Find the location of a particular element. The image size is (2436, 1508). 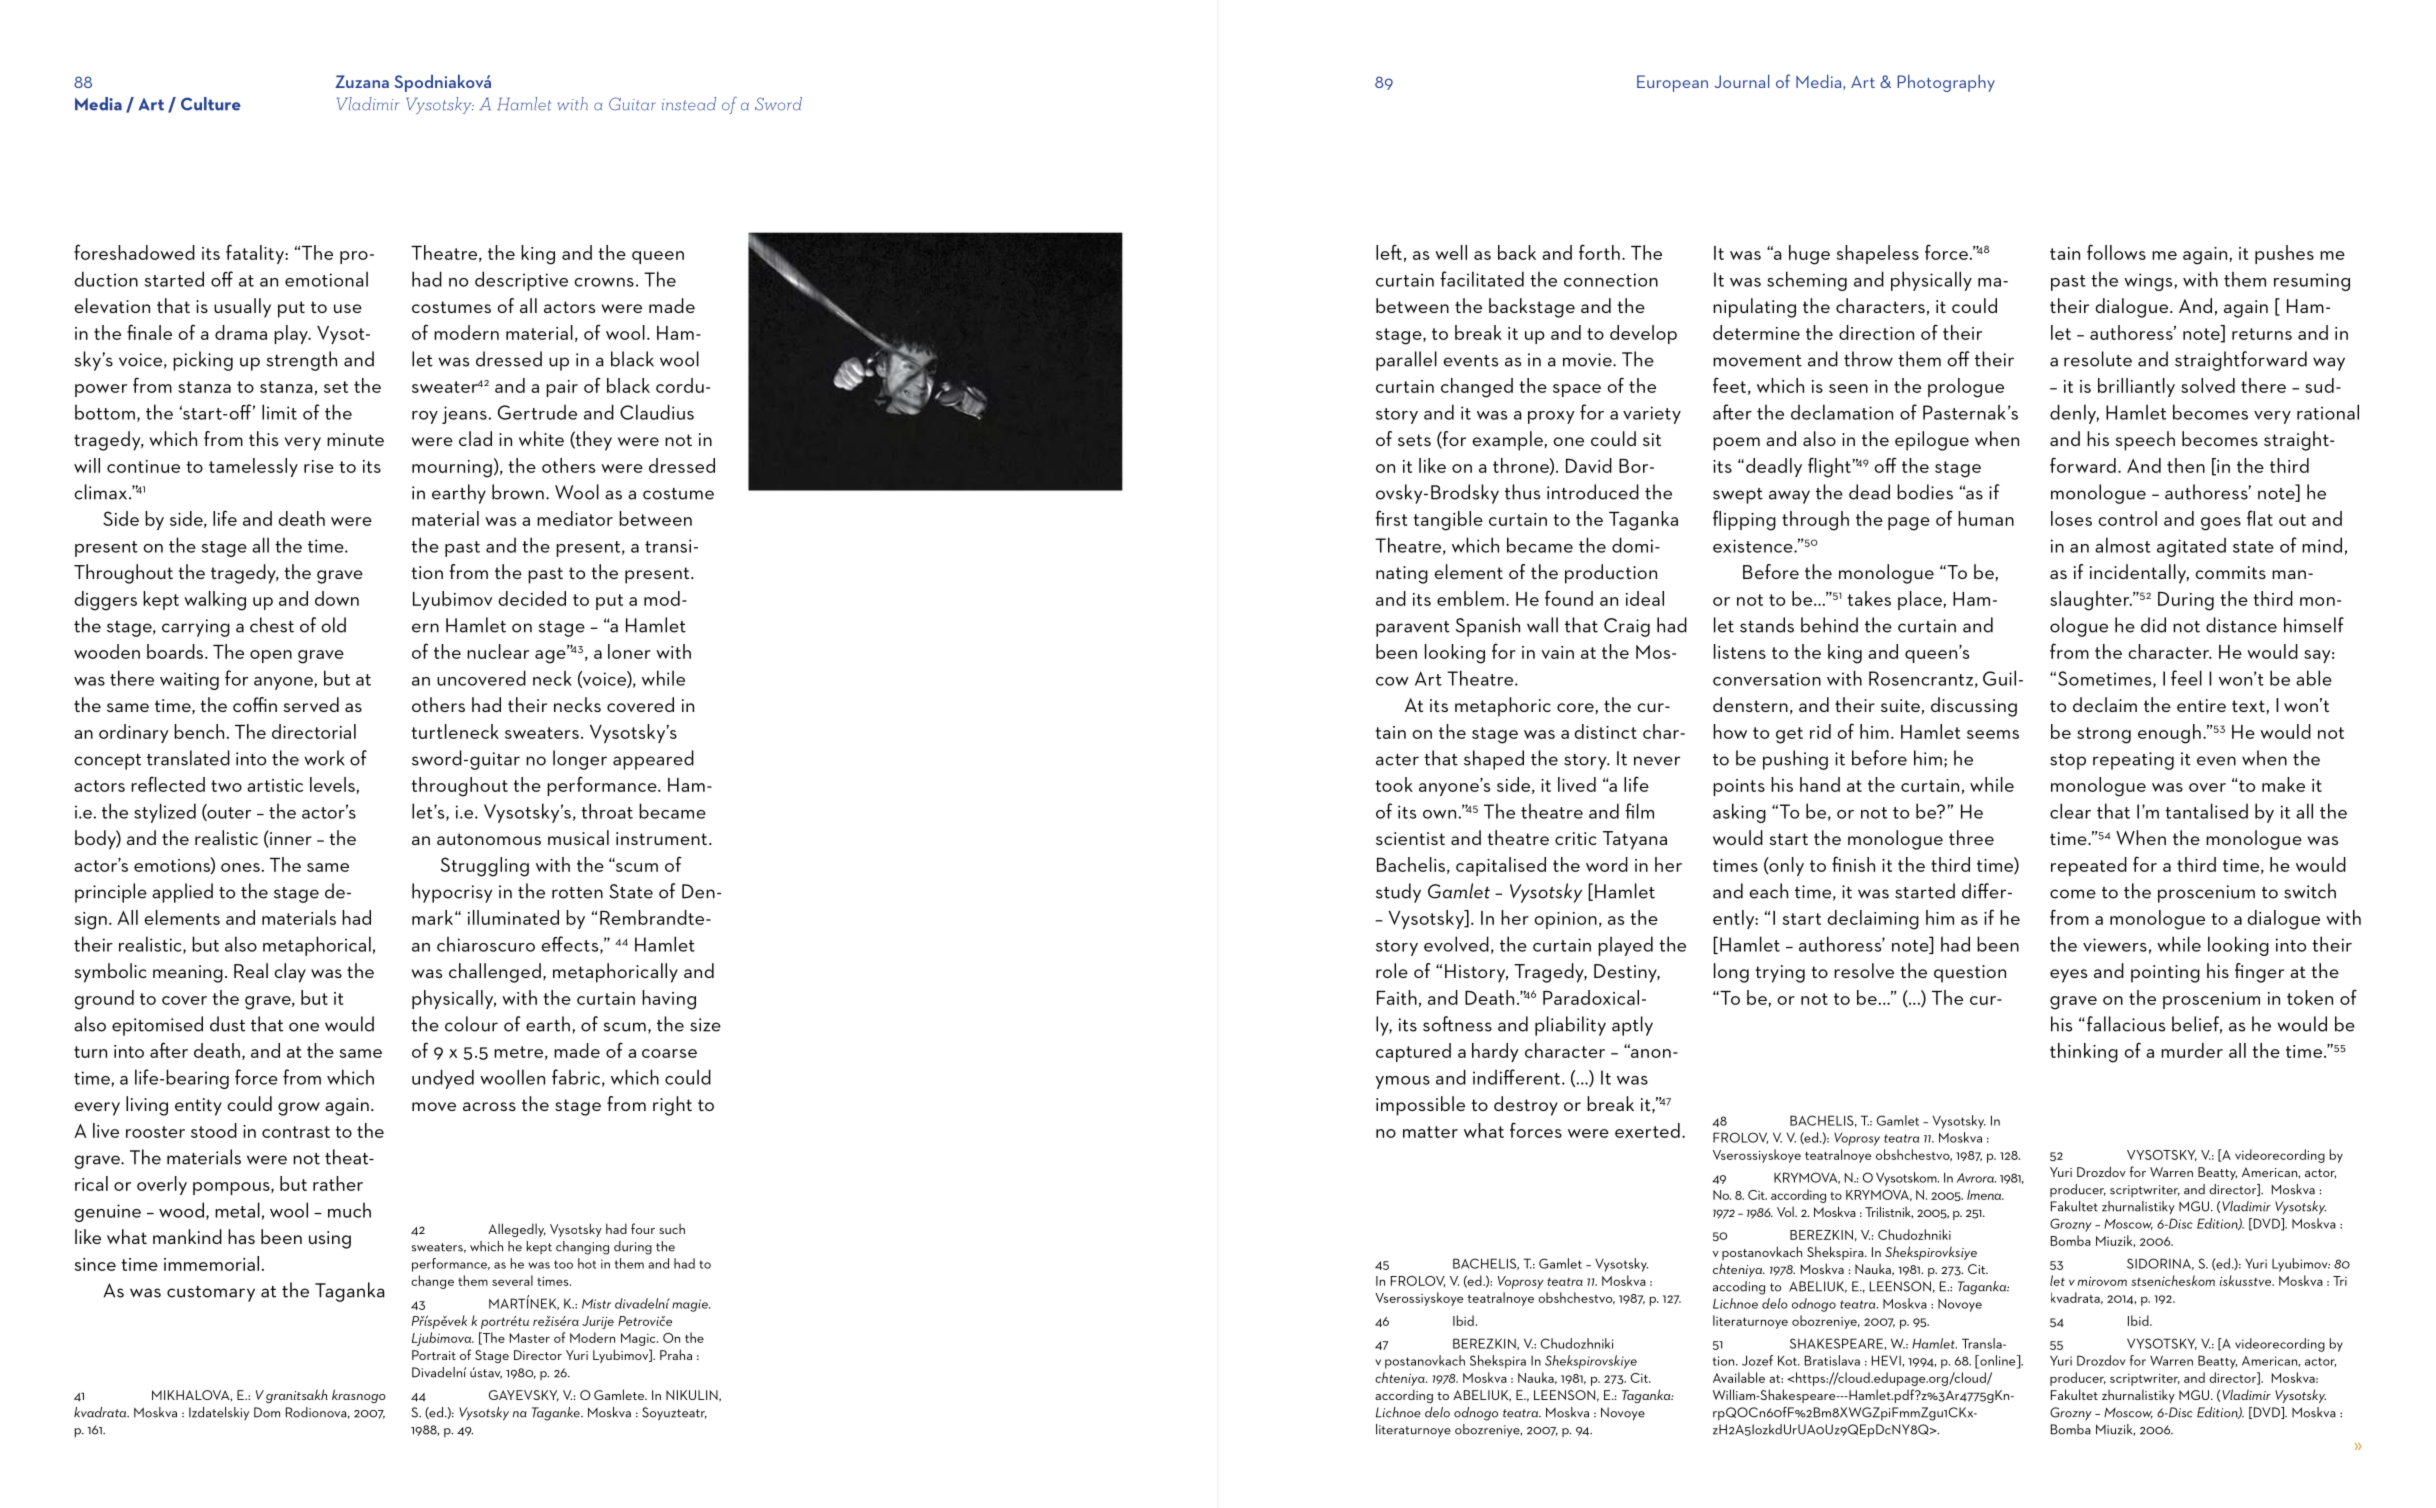

served is located at coordinates (311, 704).
